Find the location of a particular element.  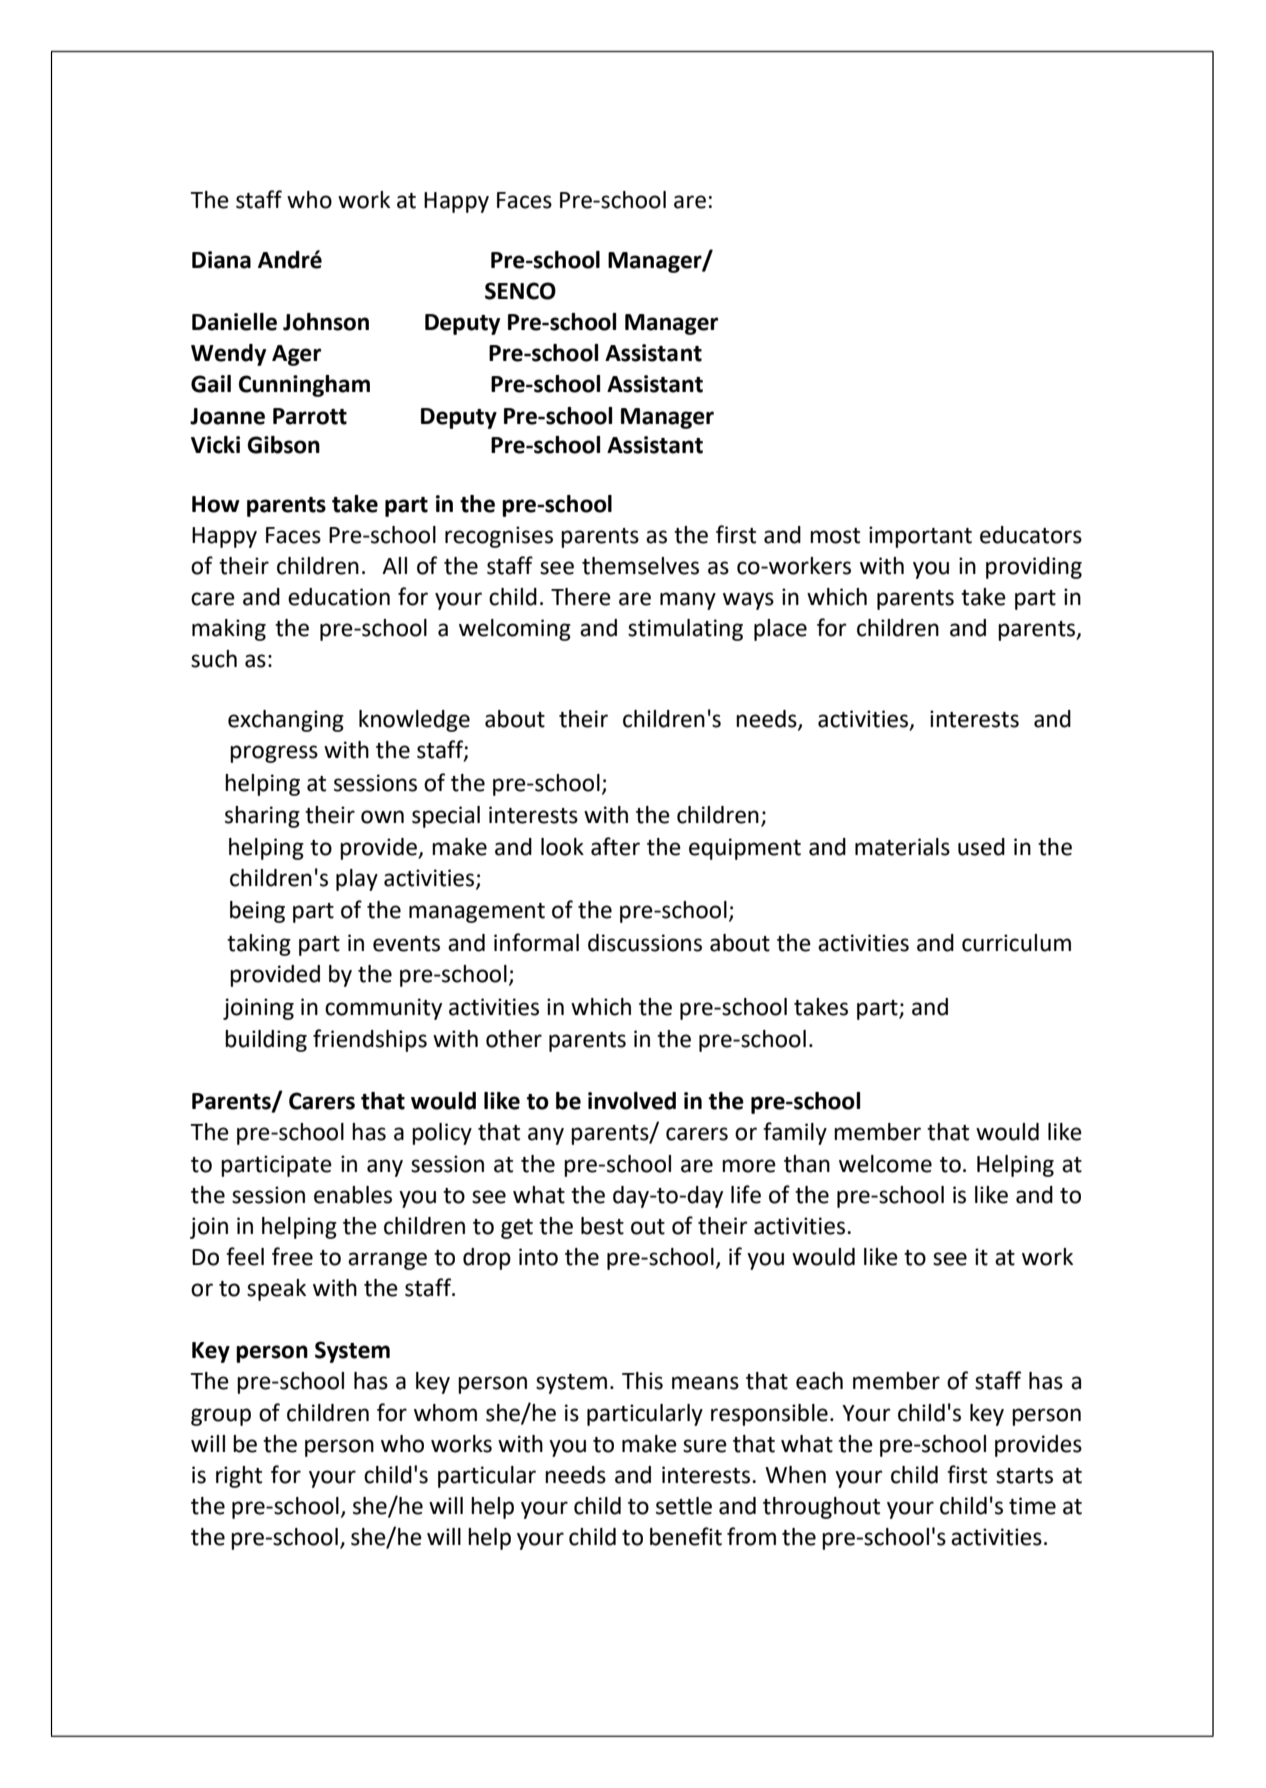

stimulating is located at coordinates (685, 630).
